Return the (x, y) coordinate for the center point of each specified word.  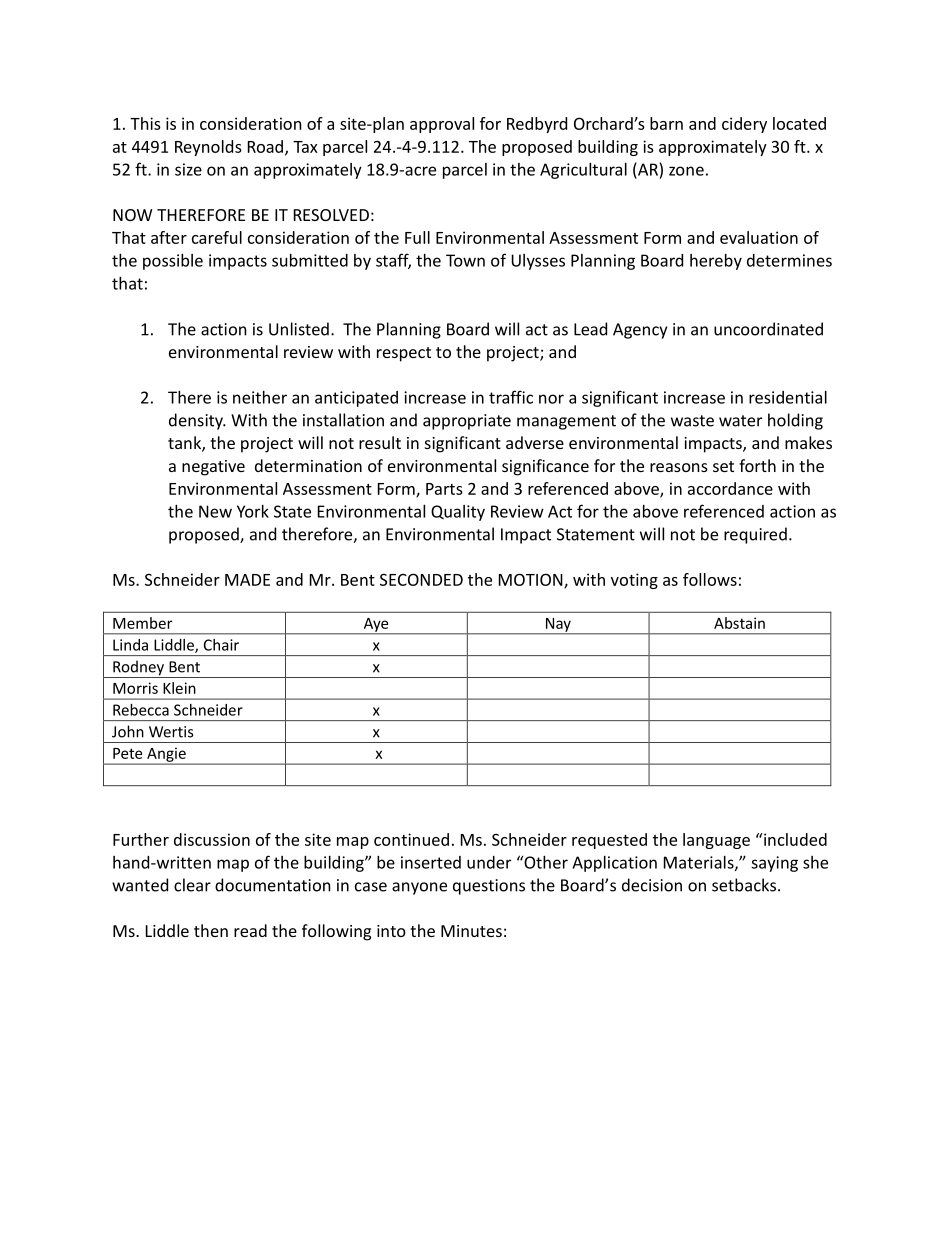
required (755, 535)
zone (686, 171)
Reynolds (208, 148)
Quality (458, 513)
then (211, 930)
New (215, 511)
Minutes (471, 931)
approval (442, 125)
